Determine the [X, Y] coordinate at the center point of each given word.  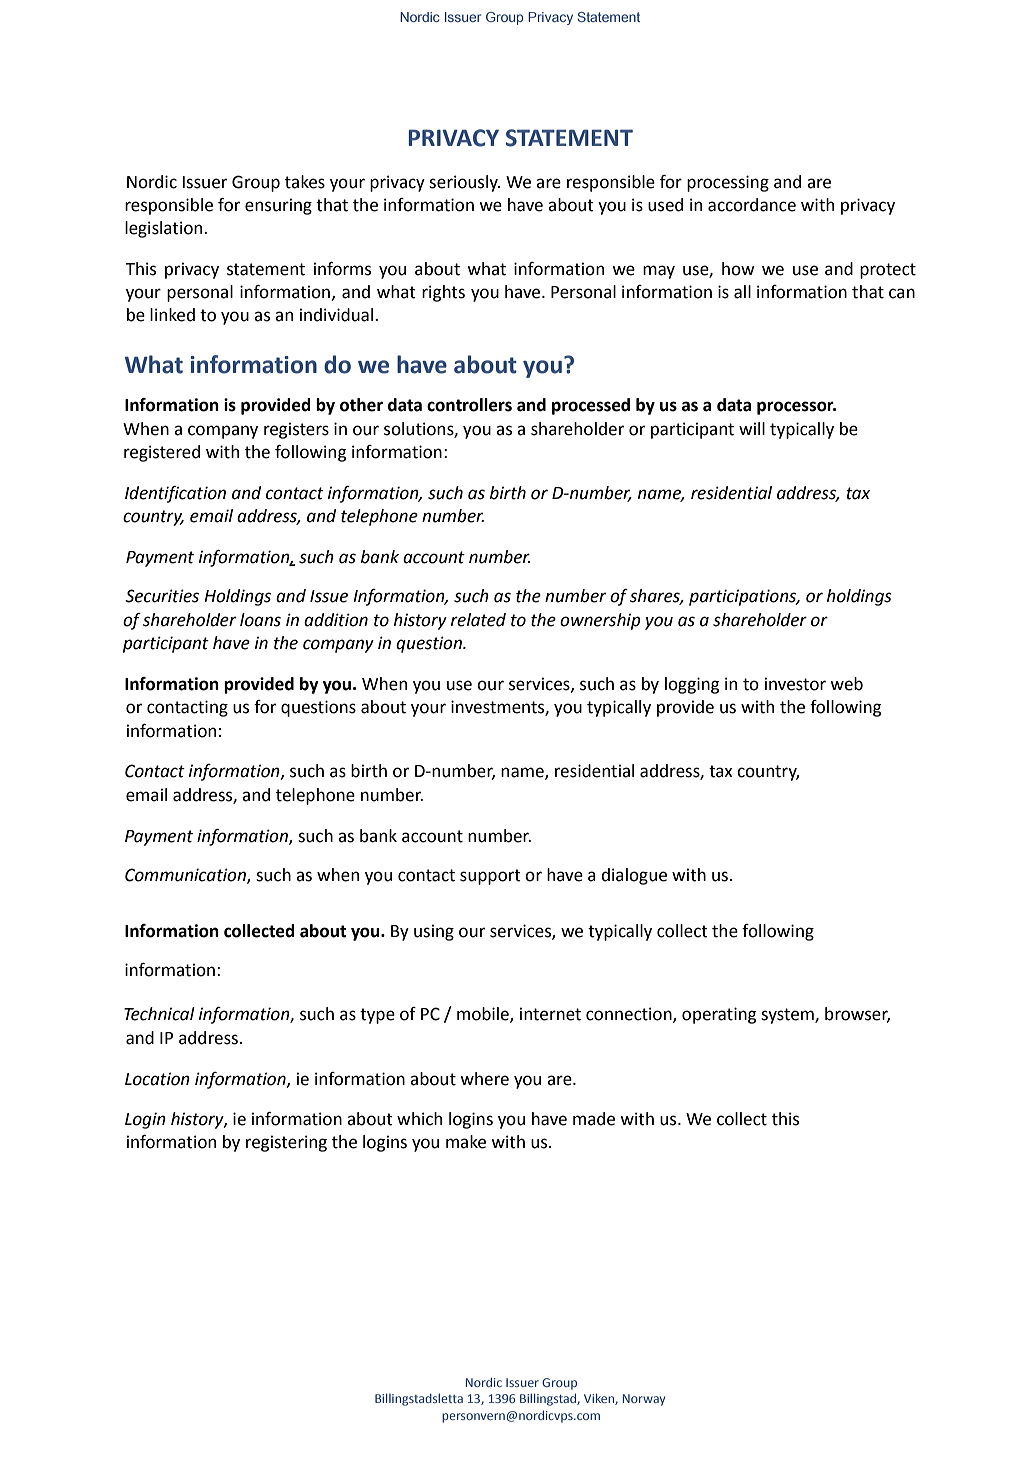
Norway [644, 1400]
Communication [186, 876]
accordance [752, 205]
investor [795, 684]
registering [286, 1143]
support [490, 877]
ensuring [278, 206]
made [594, 1119]
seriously [464, 183]
